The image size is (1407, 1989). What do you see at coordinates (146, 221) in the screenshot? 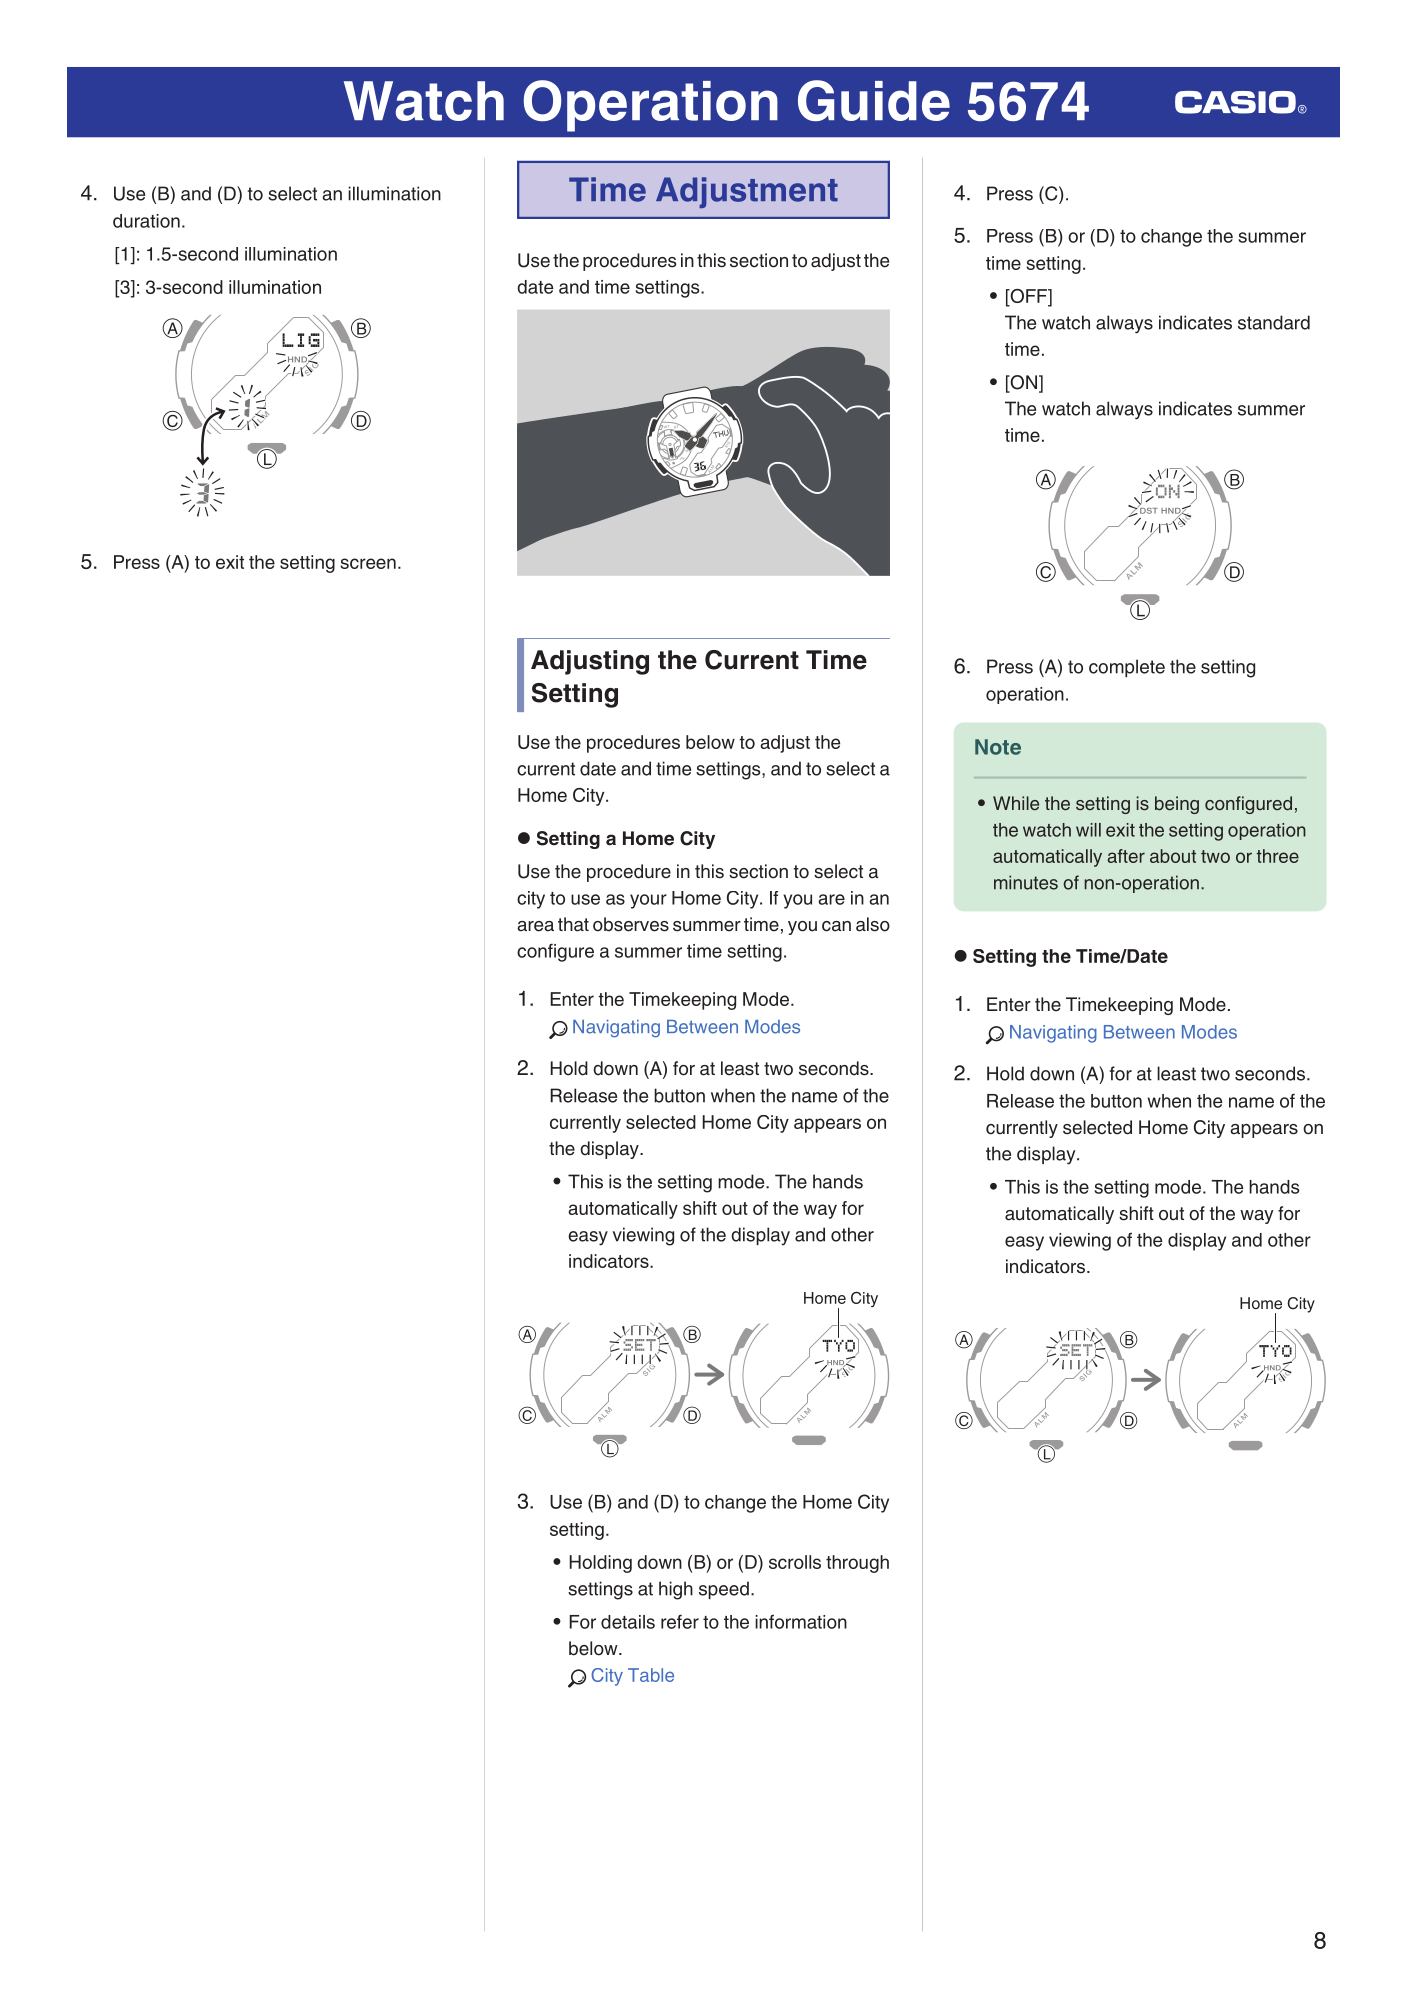
I see `duration` at bounding box center [146, 221].
